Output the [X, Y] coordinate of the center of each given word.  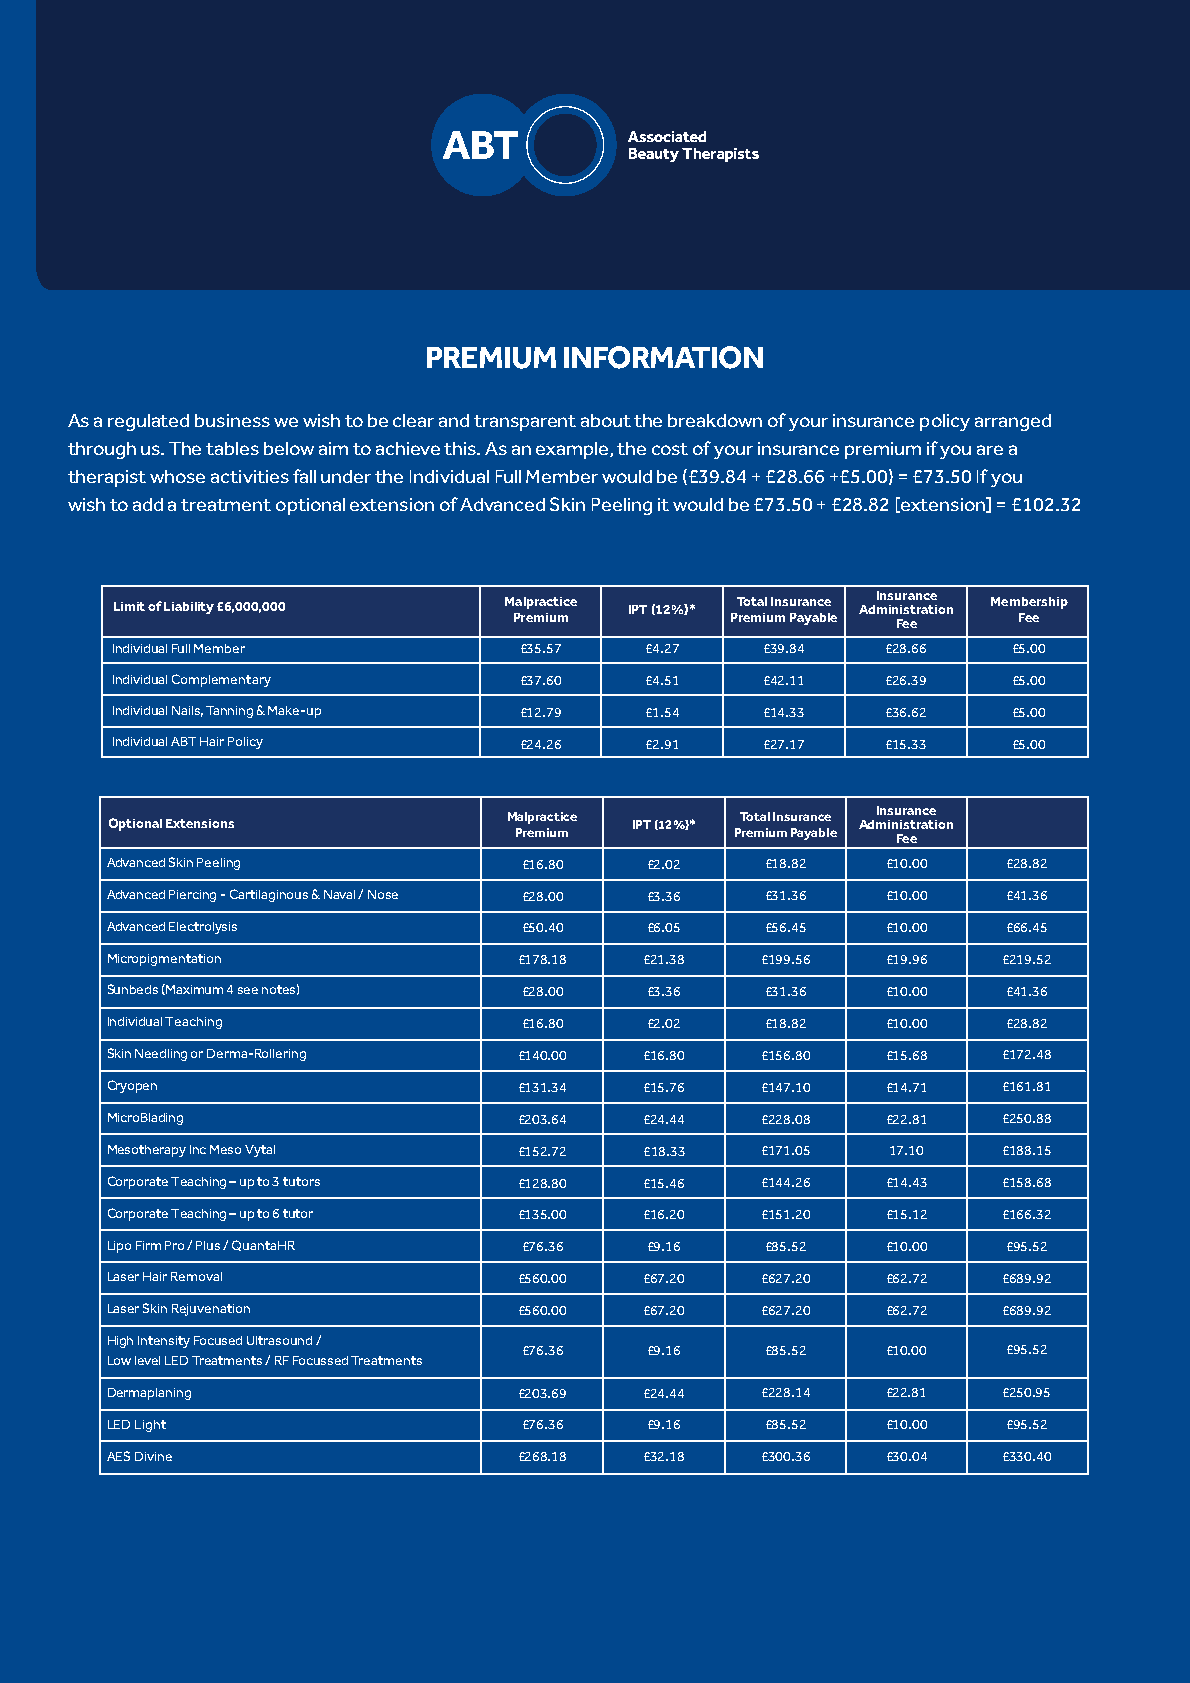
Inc [198, 1149]
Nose [383, 894]
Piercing [192, 896]
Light [150, 1426]
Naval [341, 894]
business [232, 420]
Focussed [320, 1360]
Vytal [260, 1151]
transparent [525, 423]
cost [670, 449]
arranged [1013, 422]
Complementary [221, 680]
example [573, 450]
